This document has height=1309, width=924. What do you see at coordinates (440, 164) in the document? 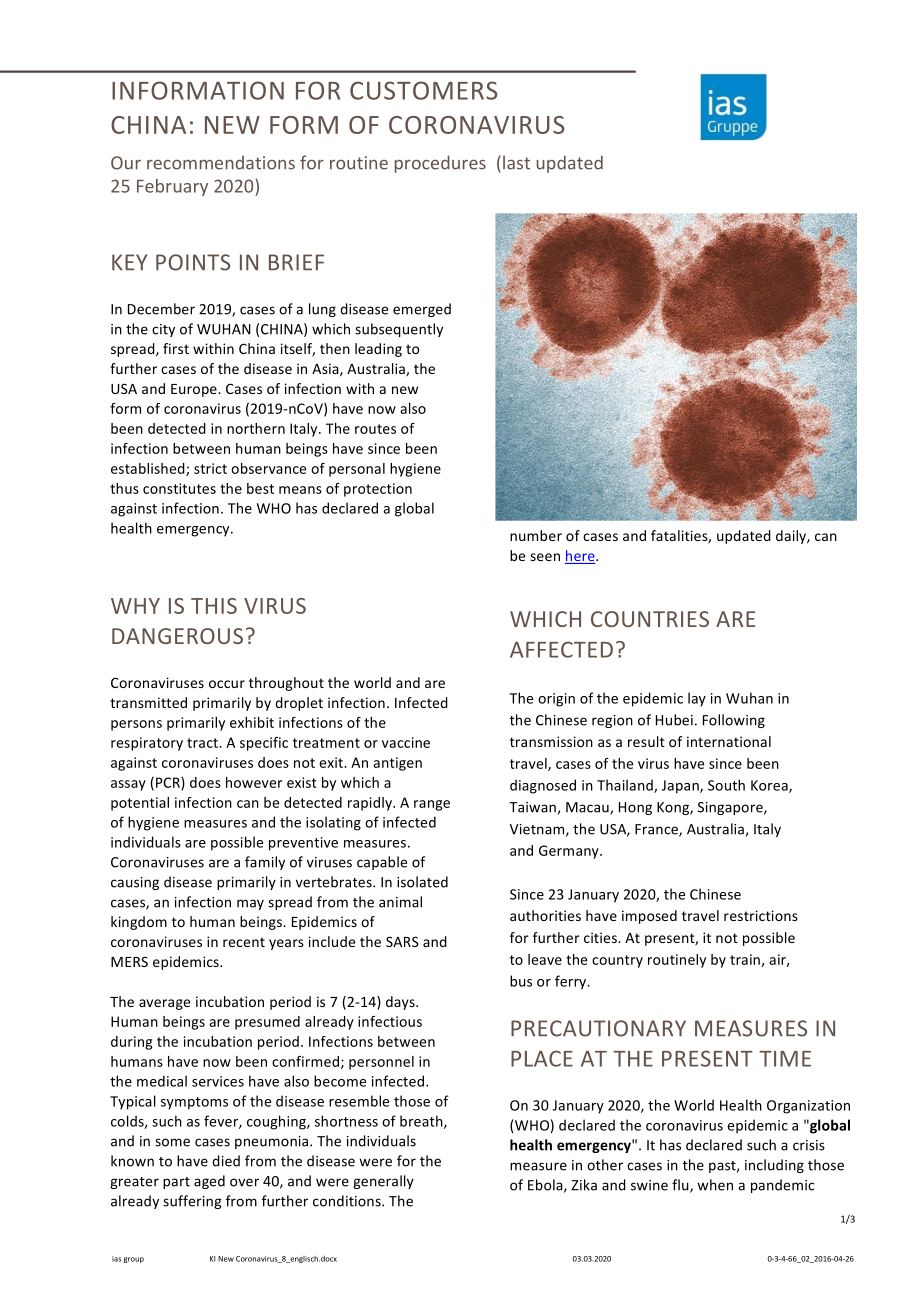
I see `procedures` at bounding box center [440, 164].
